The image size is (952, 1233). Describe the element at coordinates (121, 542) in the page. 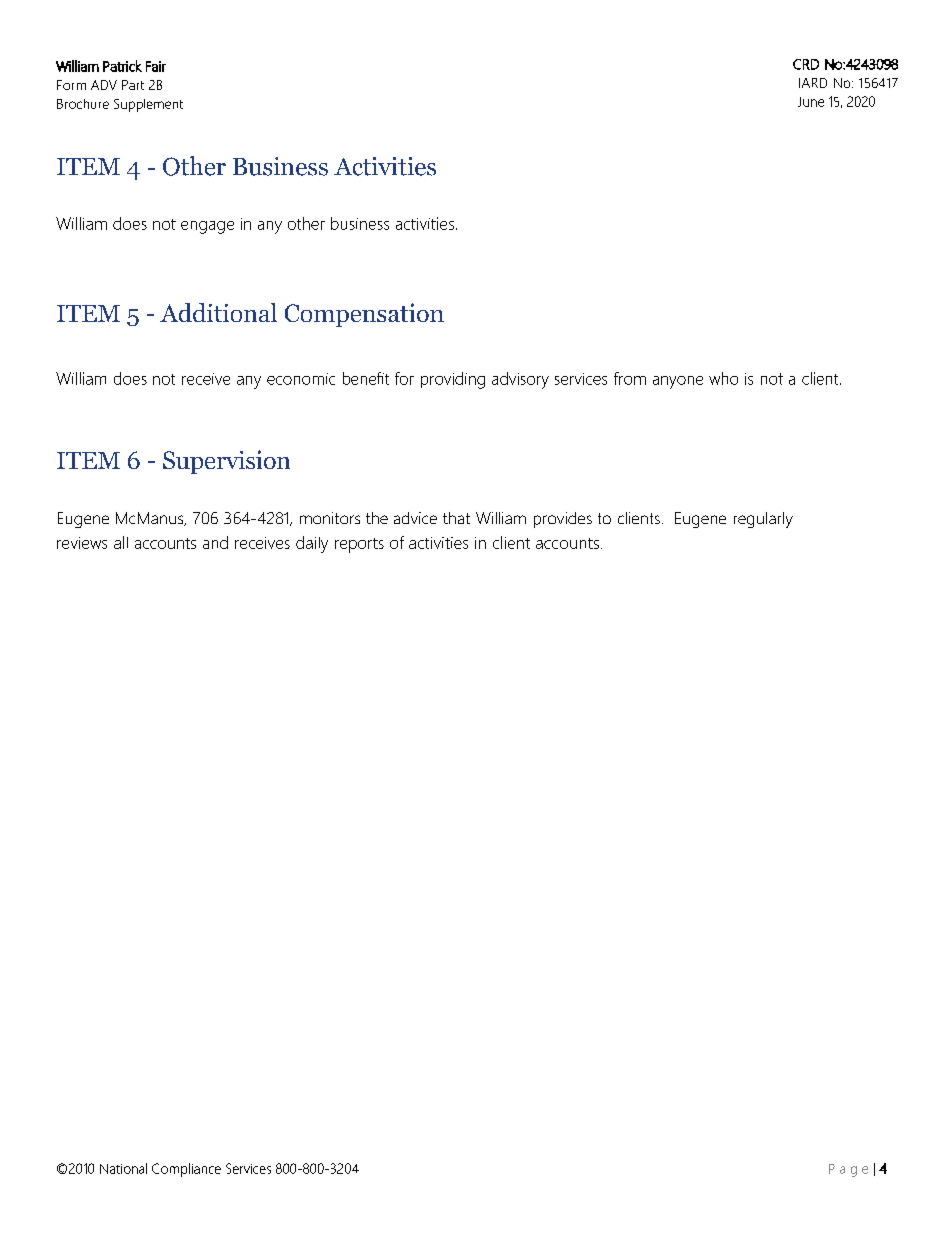

I see `all` at that location.
